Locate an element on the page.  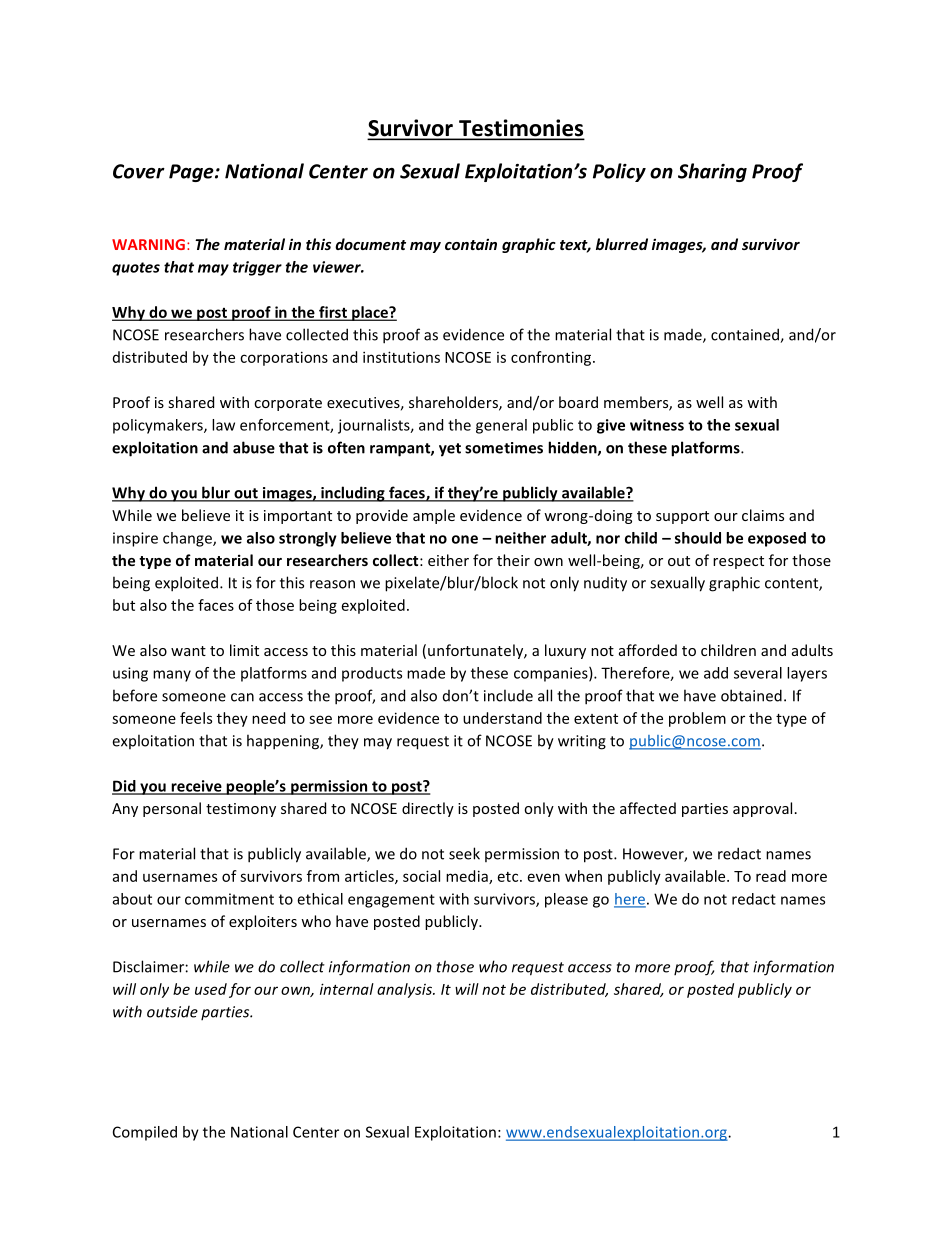
add is located at coordinates (716, 673).
